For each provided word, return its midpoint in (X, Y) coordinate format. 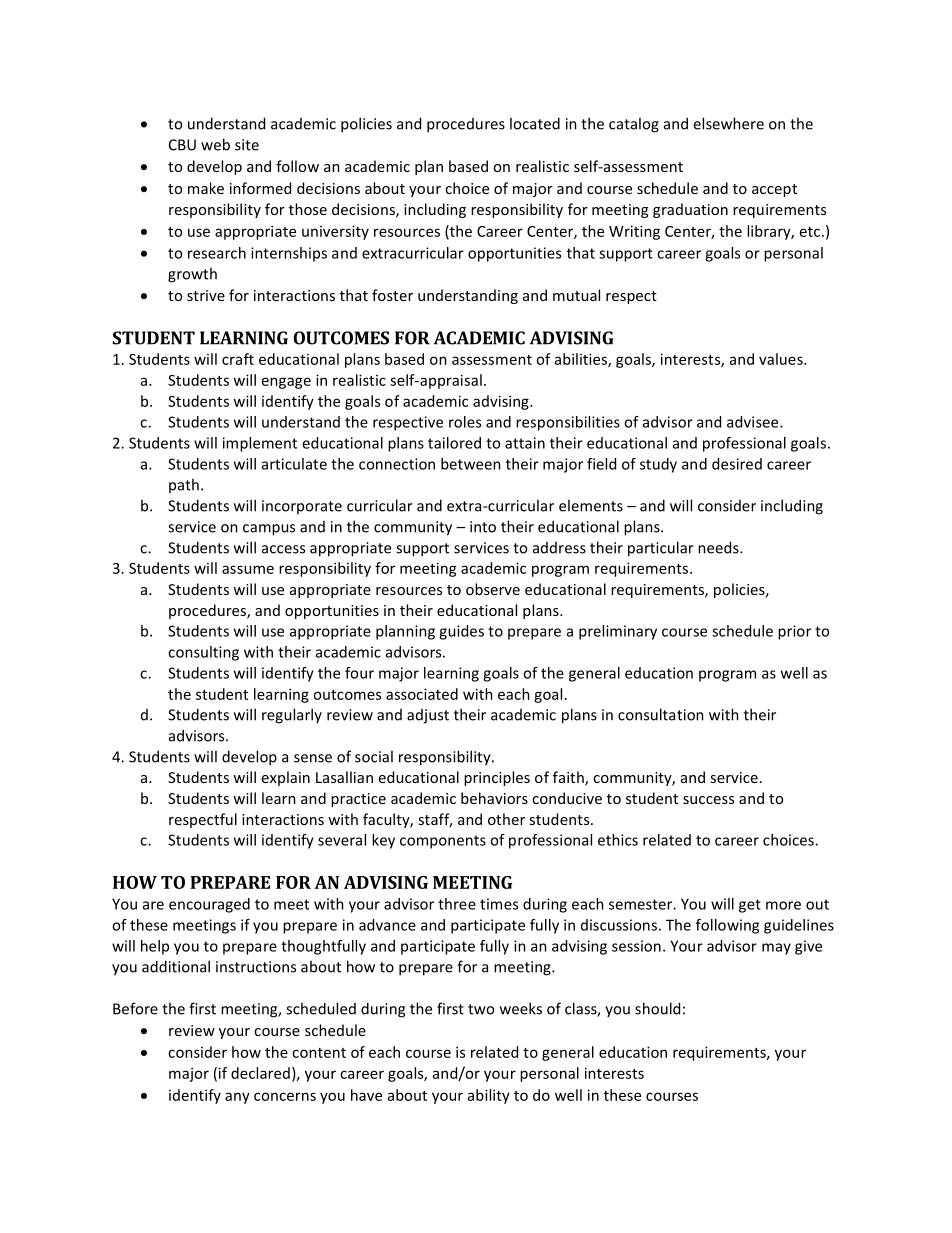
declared (260, 1073)
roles (465, 422)
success (708, 800)
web (215, 144)
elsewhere (728, 123)
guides (461, 632)
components (443, 842)
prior (794, 632)
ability (489, 1096)
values (782, 359)
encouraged (209, 905)
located (535, 123)
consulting (203, 653)
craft (238, 359)
